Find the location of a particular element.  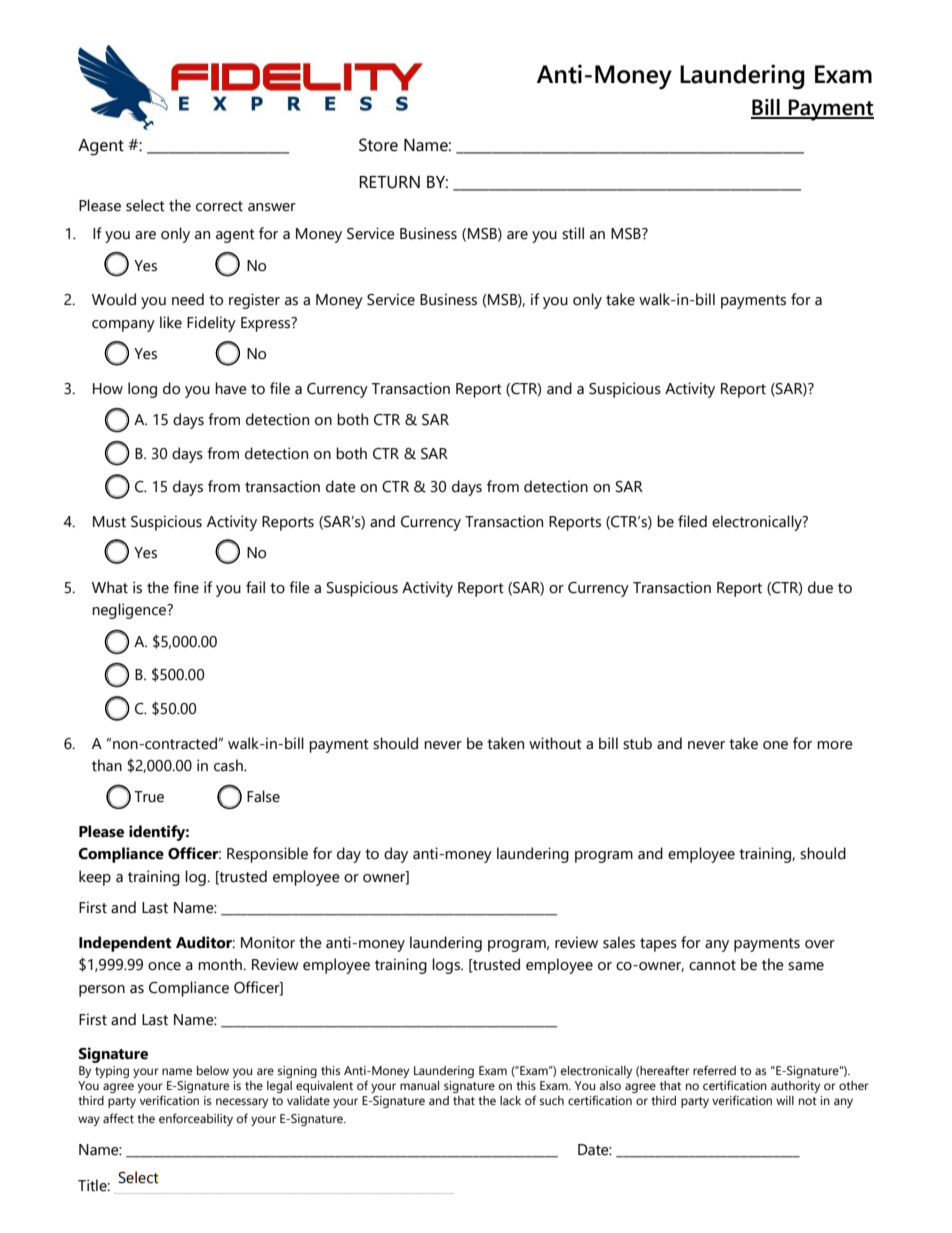

without is located at coordinates (555, 743).
